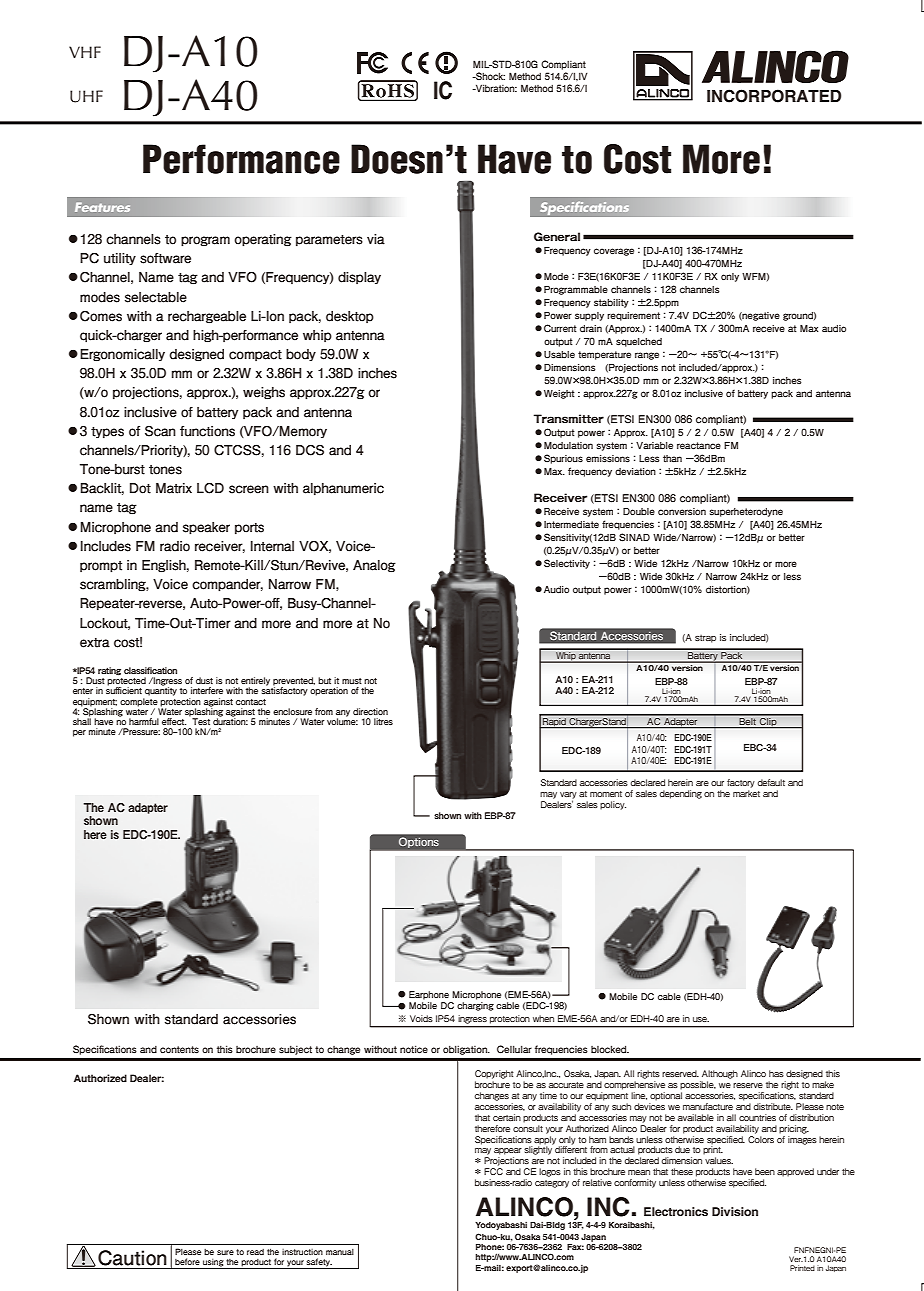 This screenshot has height=1291, width=924. I want to click on desktop, so click(350, 317).
